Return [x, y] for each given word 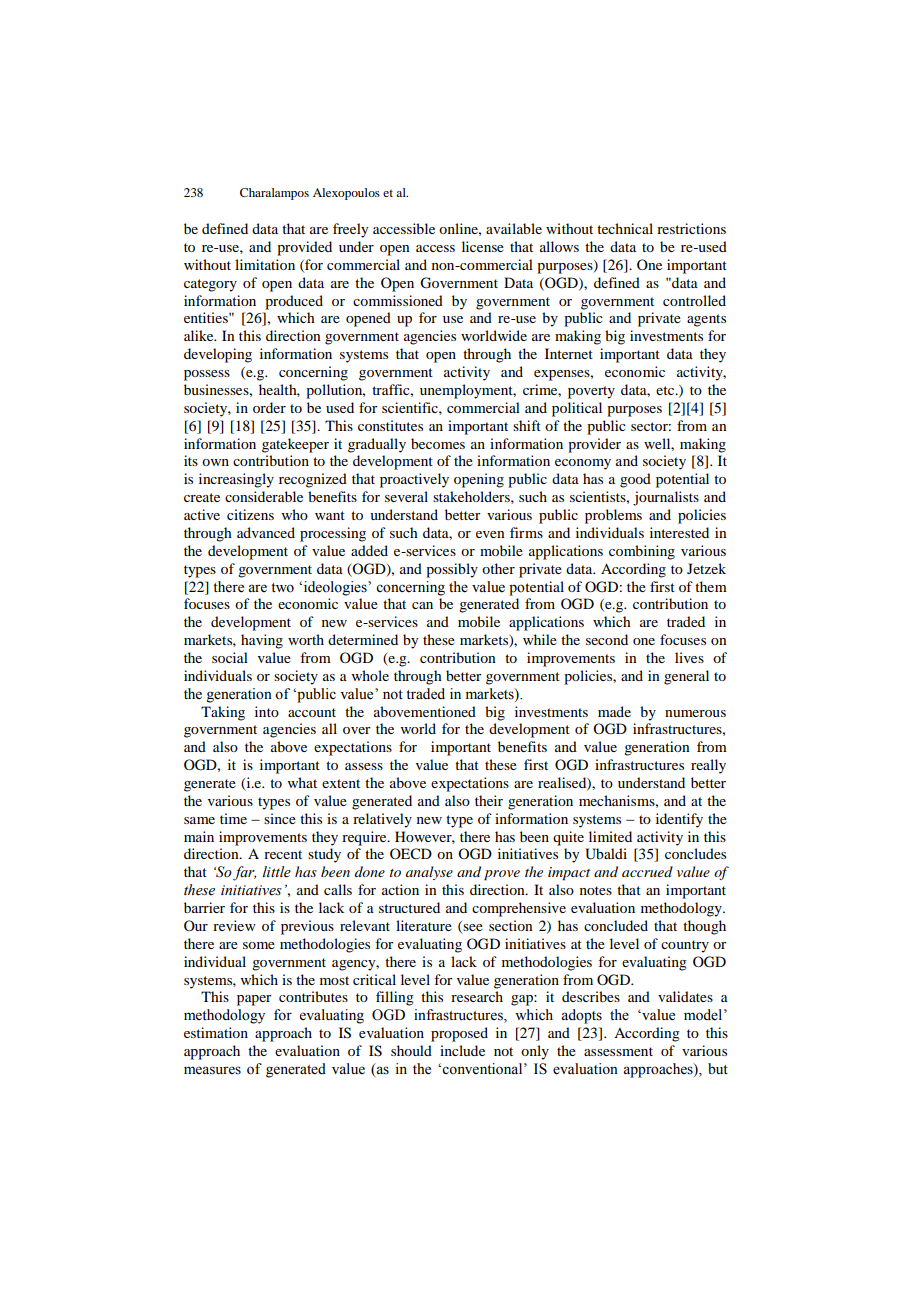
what [302, 782]
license [483, 246]
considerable [264, 496]
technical [625, 228]
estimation [216, 1032]
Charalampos [274, 194]
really [708, 766]
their [489, 800]
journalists [666, 498]
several [406, 496]
